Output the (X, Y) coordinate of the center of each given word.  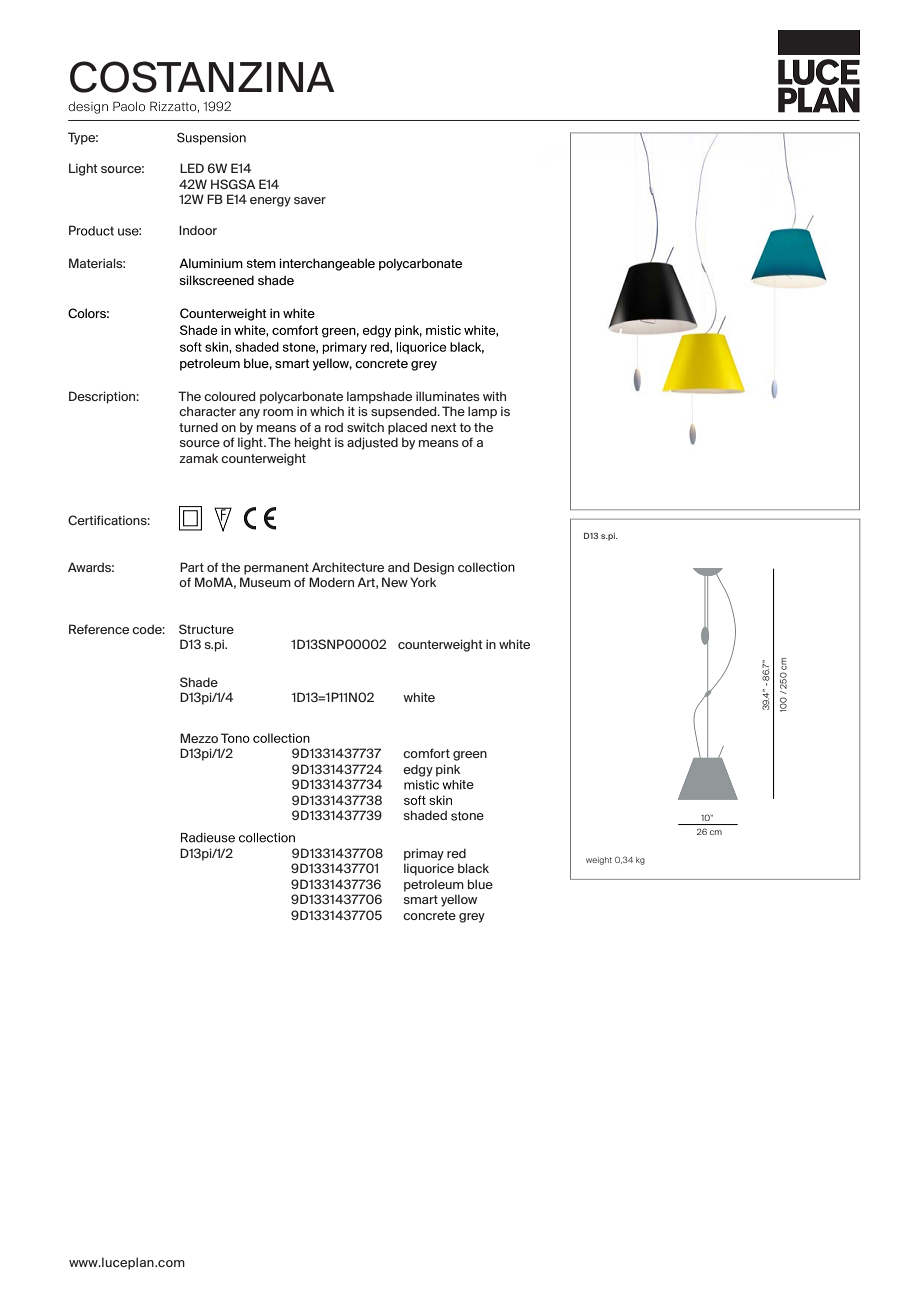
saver (310, 200)
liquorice (429, 869)
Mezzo (199, 738)
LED (192, 168)
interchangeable (327, 264)
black (473, 868)
